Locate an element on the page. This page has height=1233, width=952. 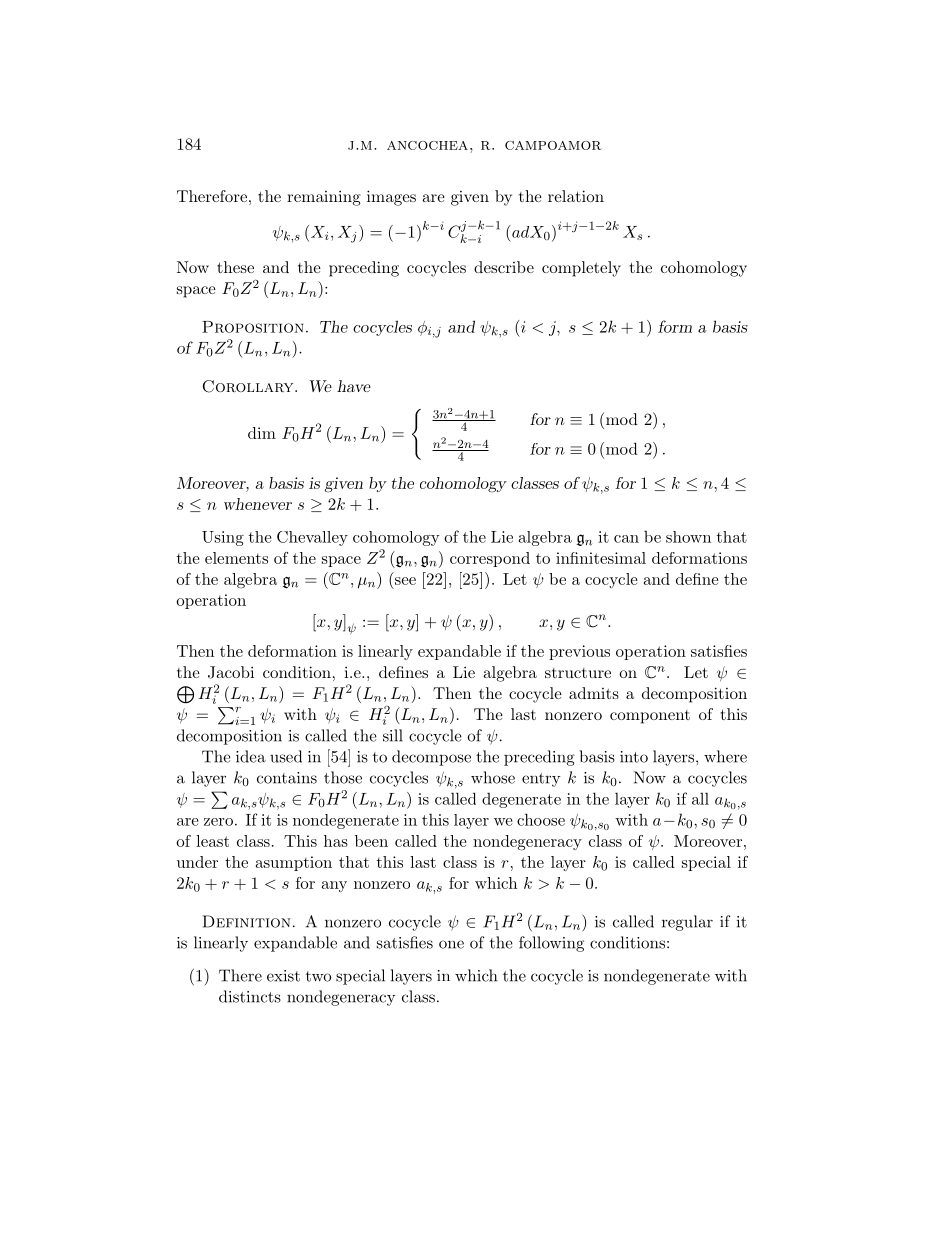
into is located at coordinates (634, 757).
